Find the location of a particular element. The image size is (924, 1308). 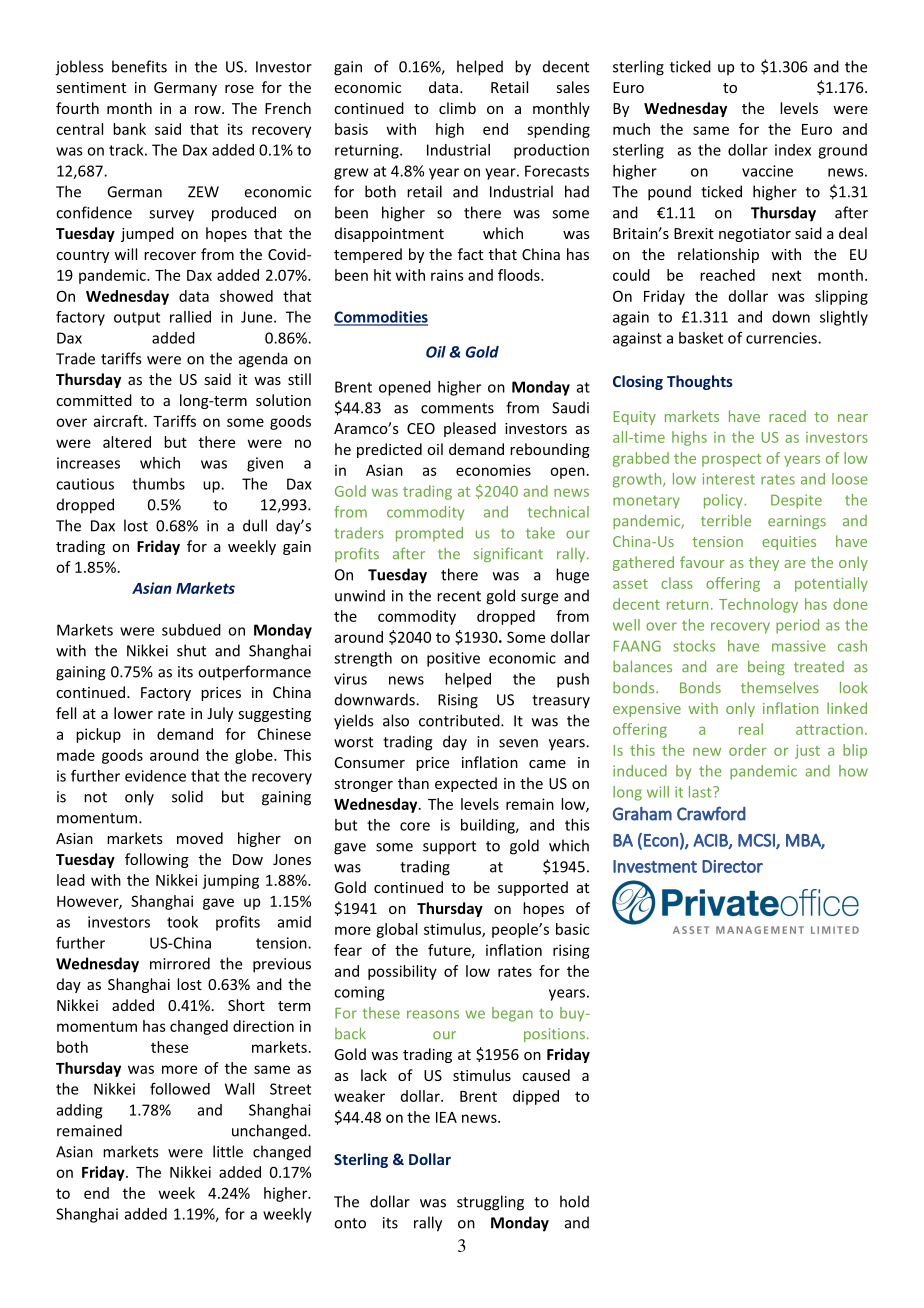

shut is located at coordinates (191, 650).
